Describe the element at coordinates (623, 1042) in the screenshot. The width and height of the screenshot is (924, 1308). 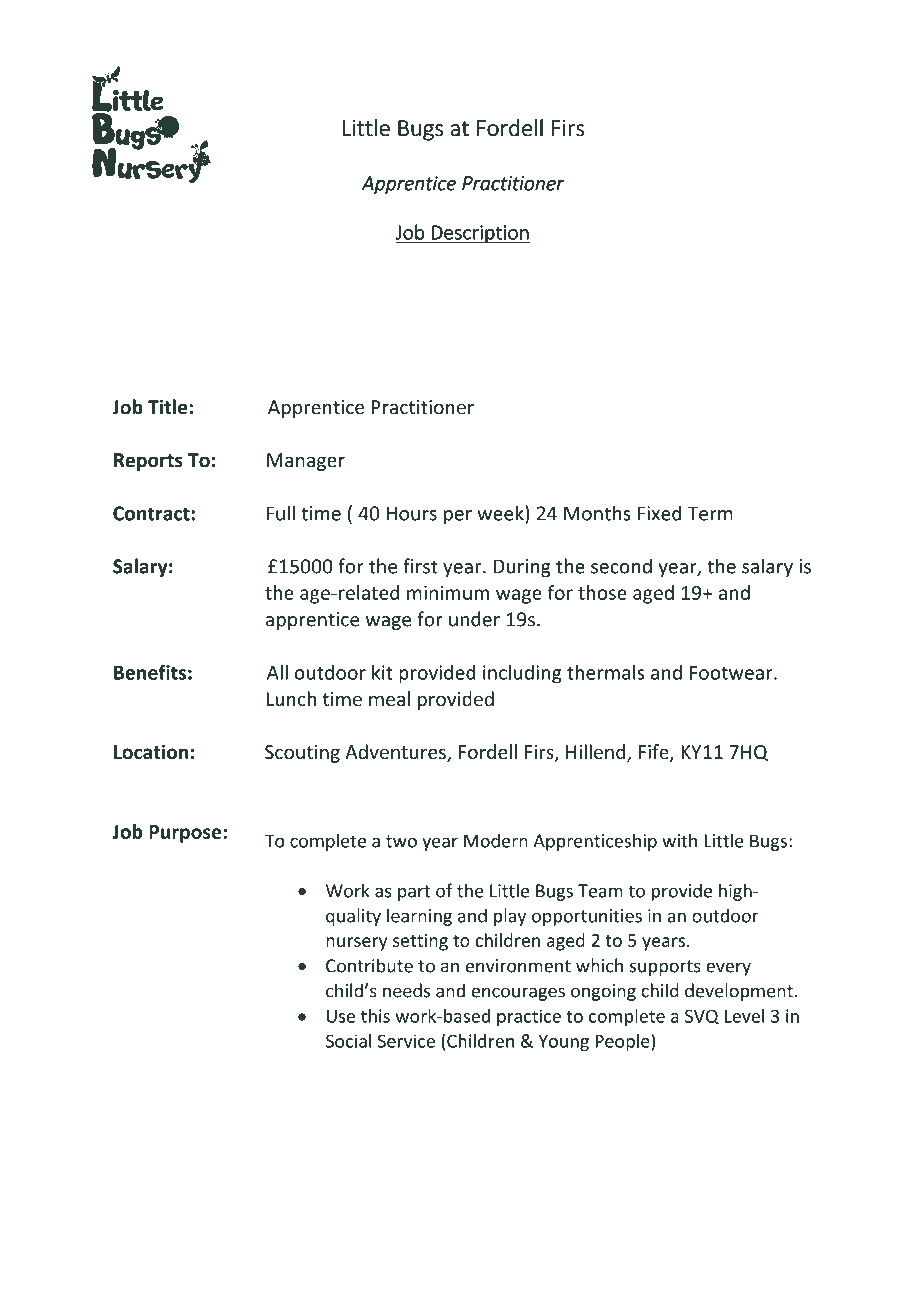
I see `People` at that location.
